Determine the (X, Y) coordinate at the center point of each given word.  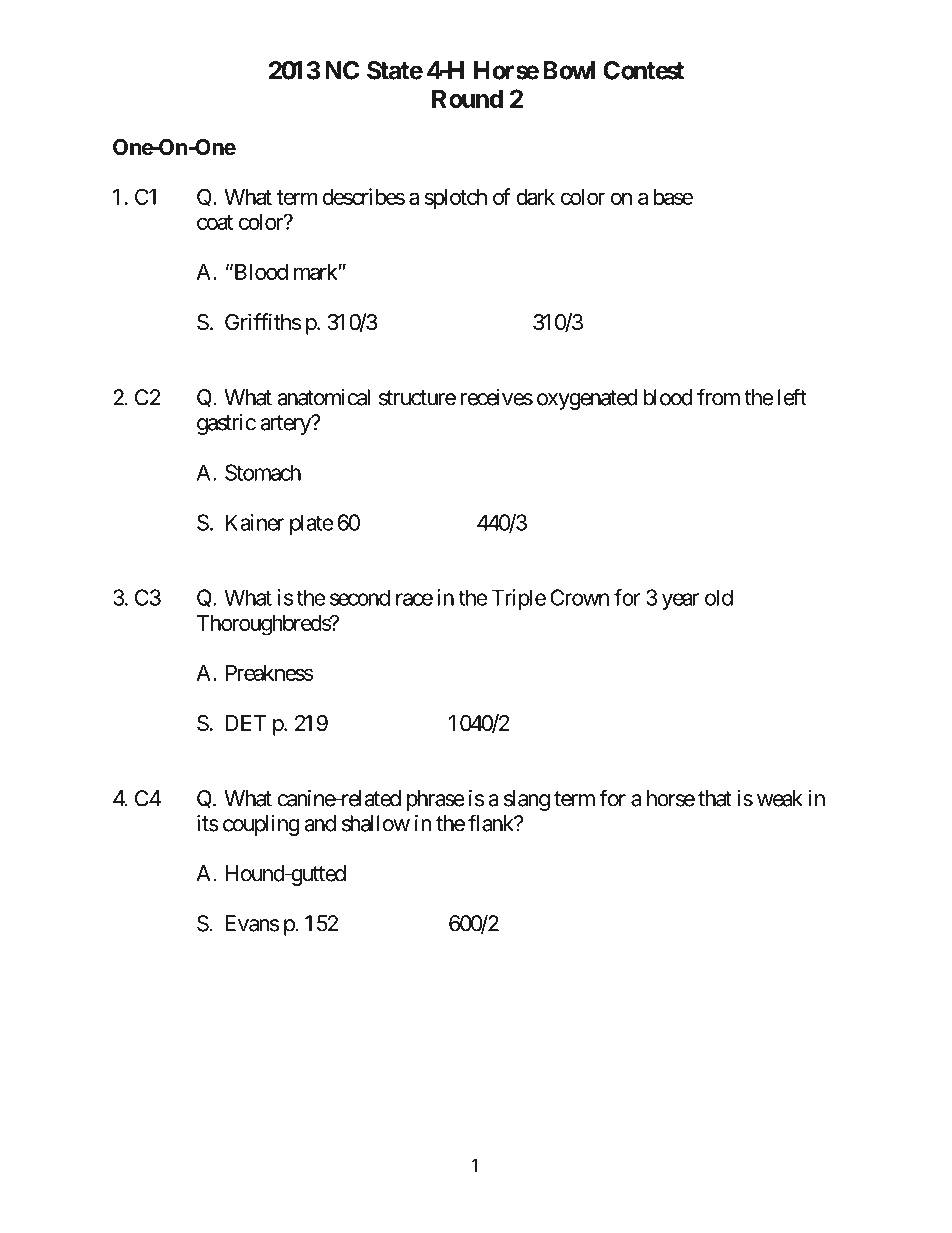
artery (286, 425)
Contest (644, 70)
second (360, 597)
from (718, 397)
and (320, 823)
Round (467, 98)
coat (215, 222)
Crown (579, 597)
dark (535, 197)
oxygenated (587, 399)
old (719, 597)
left (792, 397)
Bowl (569, 70)
